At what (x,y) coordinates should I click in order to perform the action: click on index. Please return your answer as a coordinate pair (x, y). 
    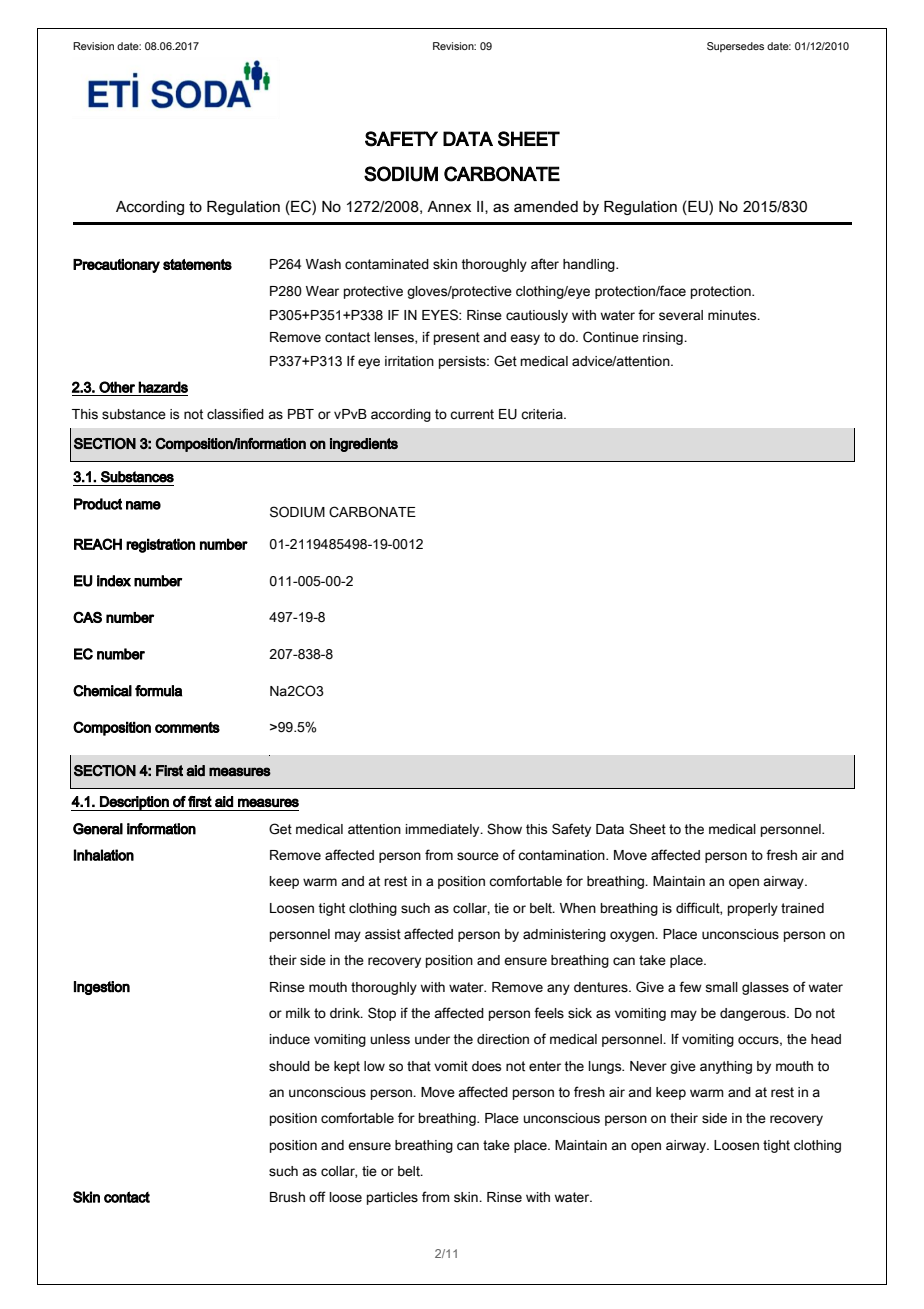
    Looking at the image, I should click on (114, 581).
